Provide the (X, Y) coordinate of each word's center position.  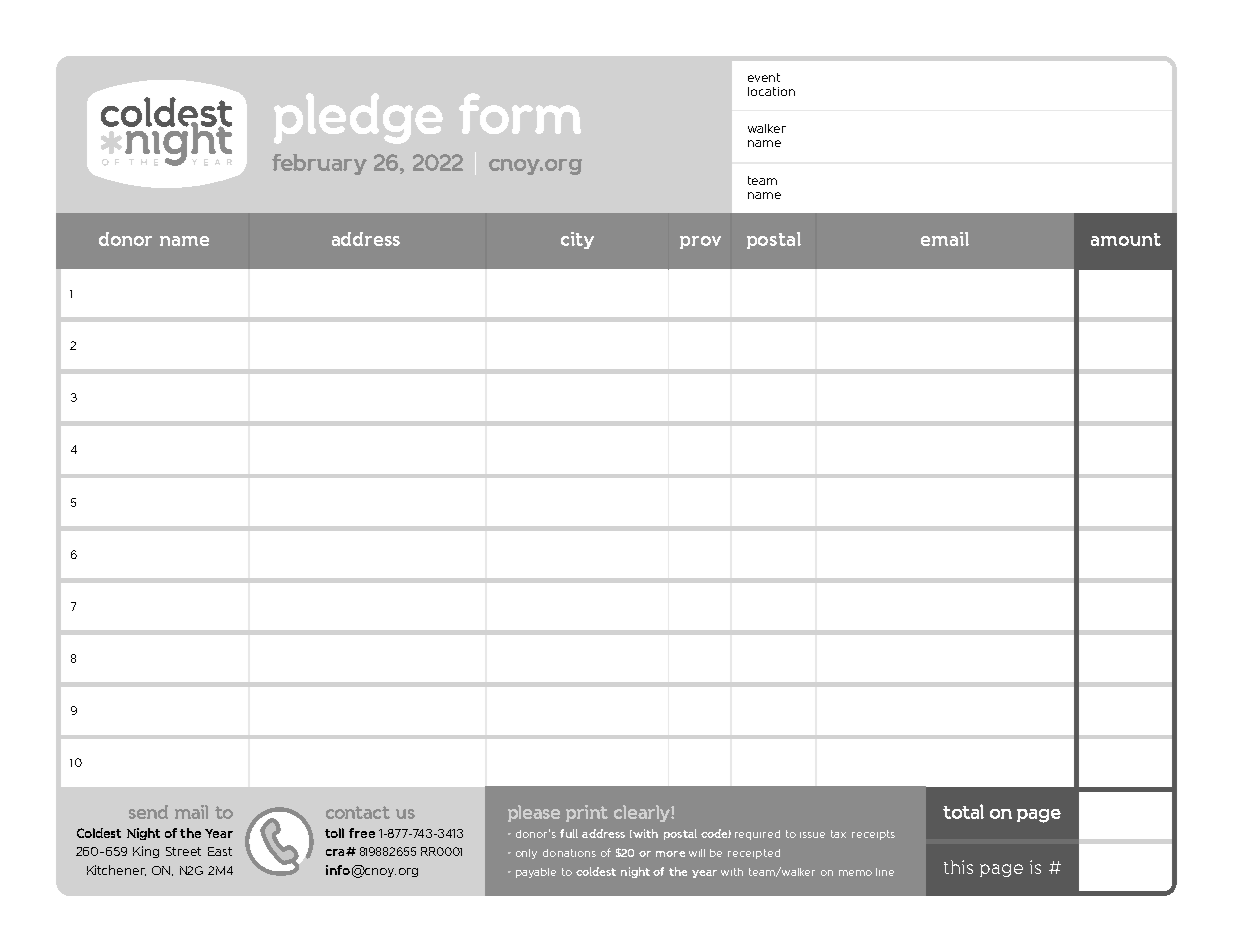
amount (1126, 239)
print (587, 813)
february (319, 164)
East (220, 851)
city (577, 240)
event (764, 77)
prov (700, 242)
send (148, 812)
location (771, 91)
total (963, 811)
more (670, 854)
